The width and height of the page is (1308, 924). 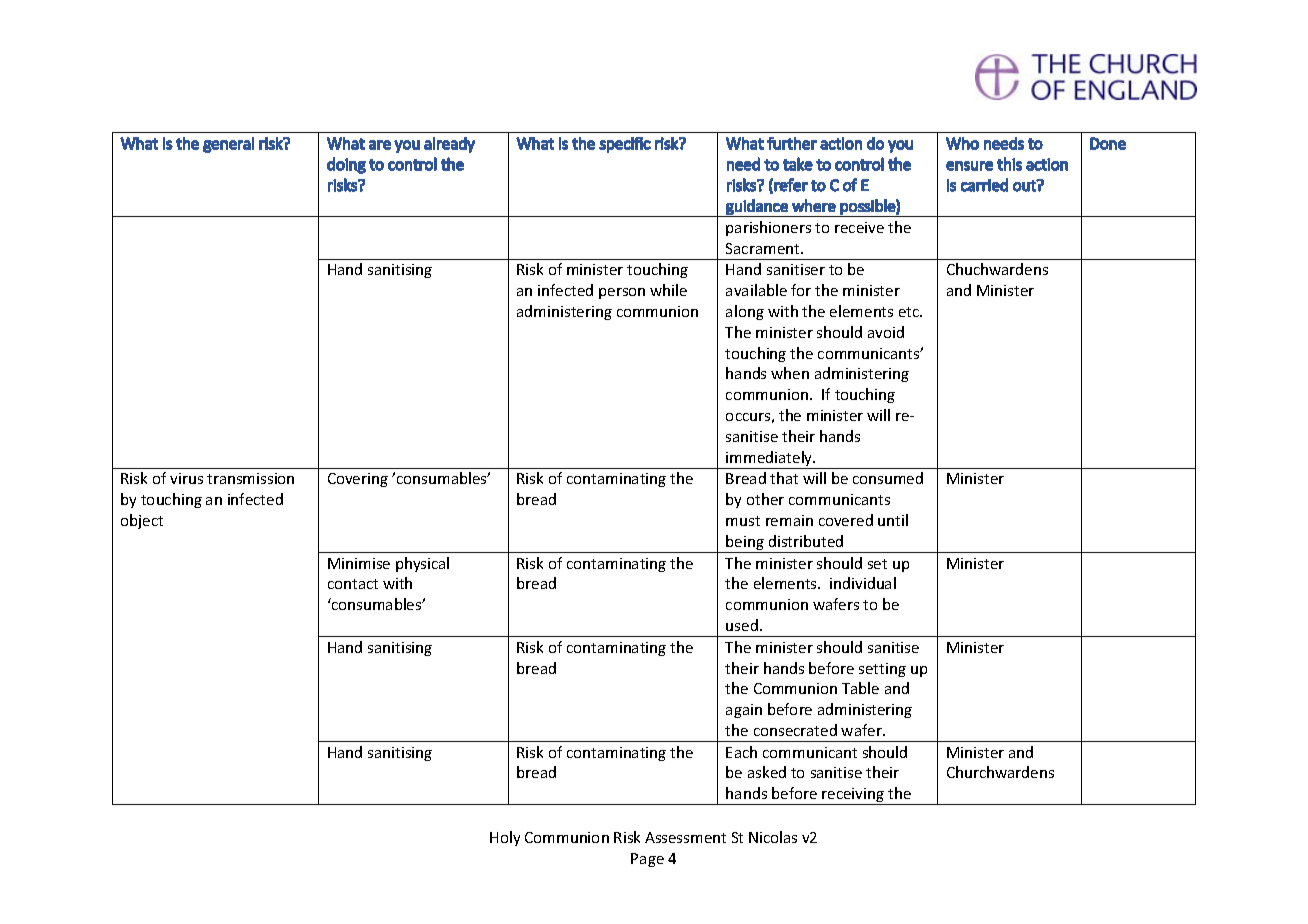 I want to click on Assessment, so click(x=685, y=837).
